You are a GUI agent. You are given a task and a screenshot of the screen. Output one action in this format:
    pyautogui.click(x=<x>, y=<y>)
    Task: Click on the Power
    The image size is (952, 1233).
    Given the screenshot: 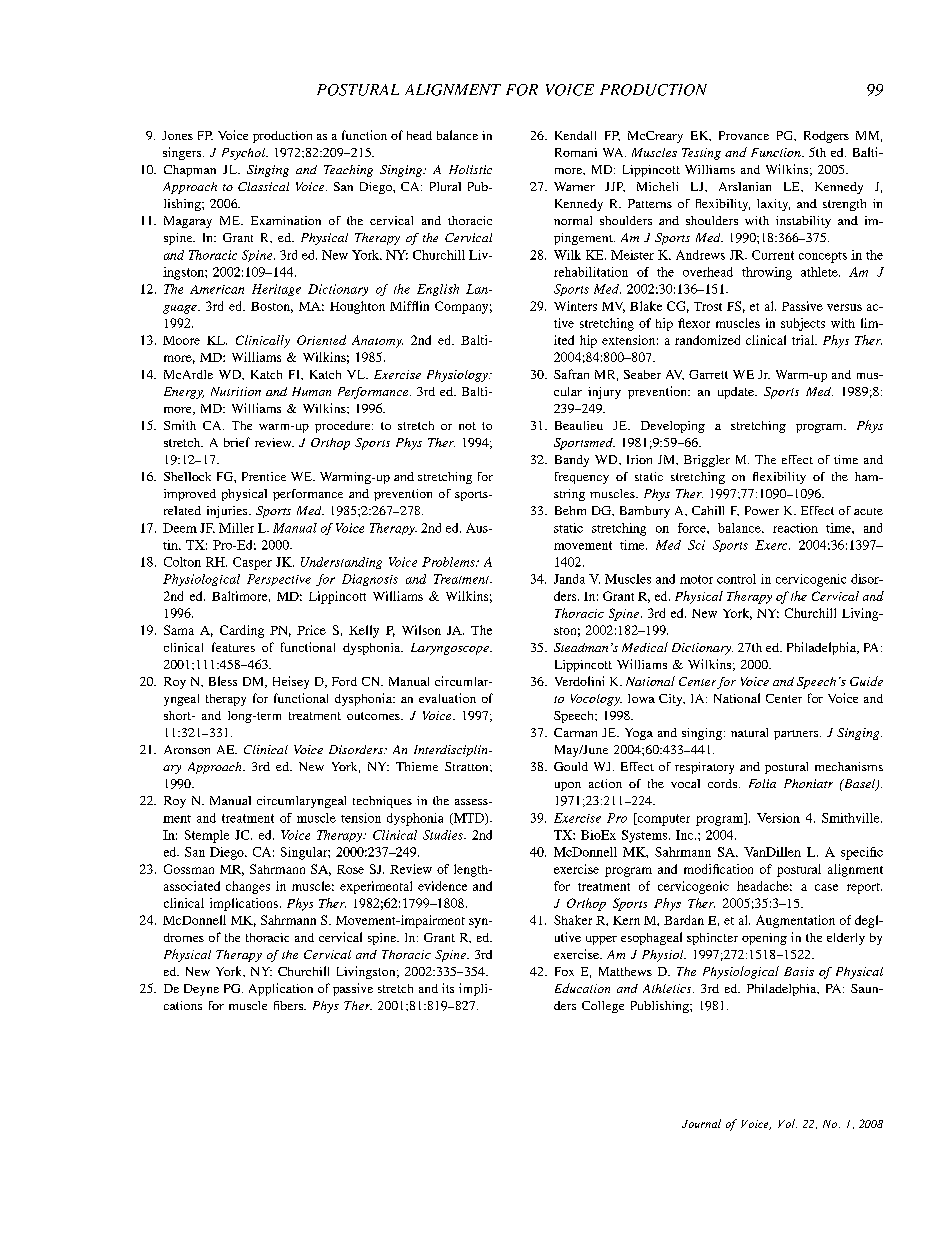 What is the action you would take?
    pyautogui.click(x=762, y=510)
